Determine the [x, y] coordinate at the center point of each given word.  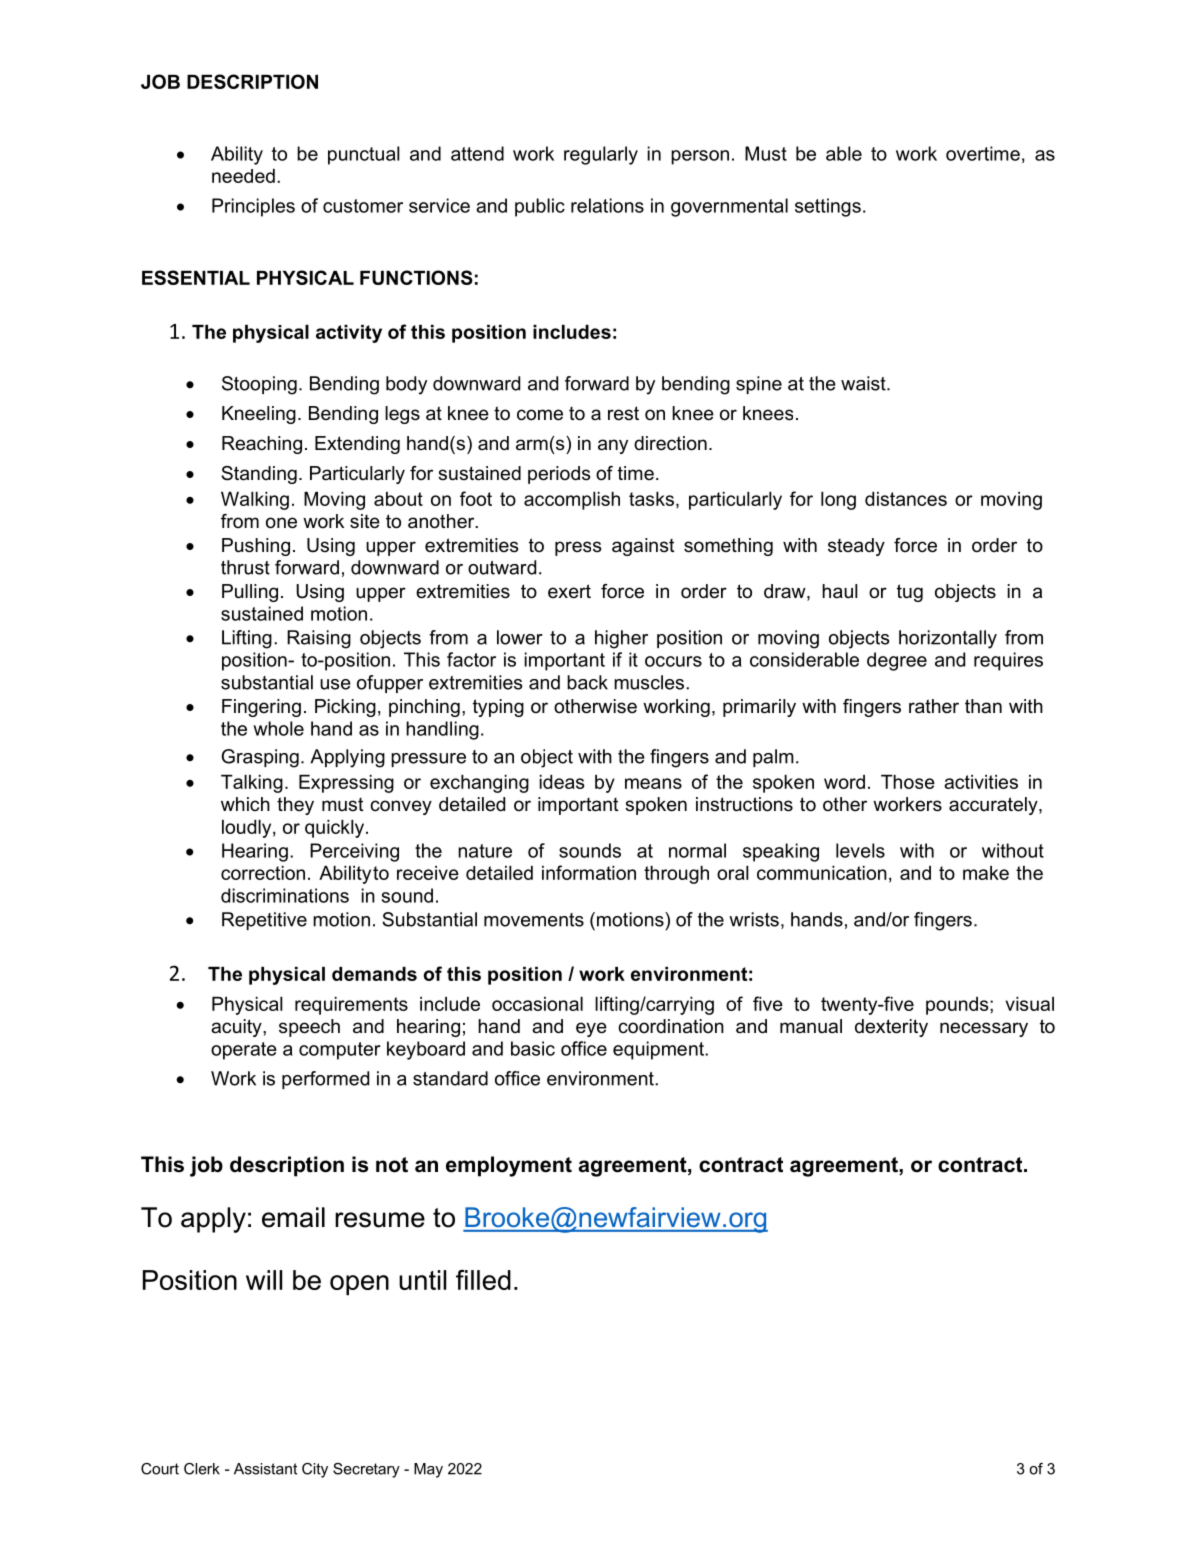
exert [569, 591]
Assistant [265, 1469]
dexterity [891, 1028]
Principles [253, 207]
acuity [237, 1028]
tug [910, 593]
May [428, 1470]
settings [828, 207]
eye [591, 1029]
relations [607, 205]
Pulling [250, 593]
